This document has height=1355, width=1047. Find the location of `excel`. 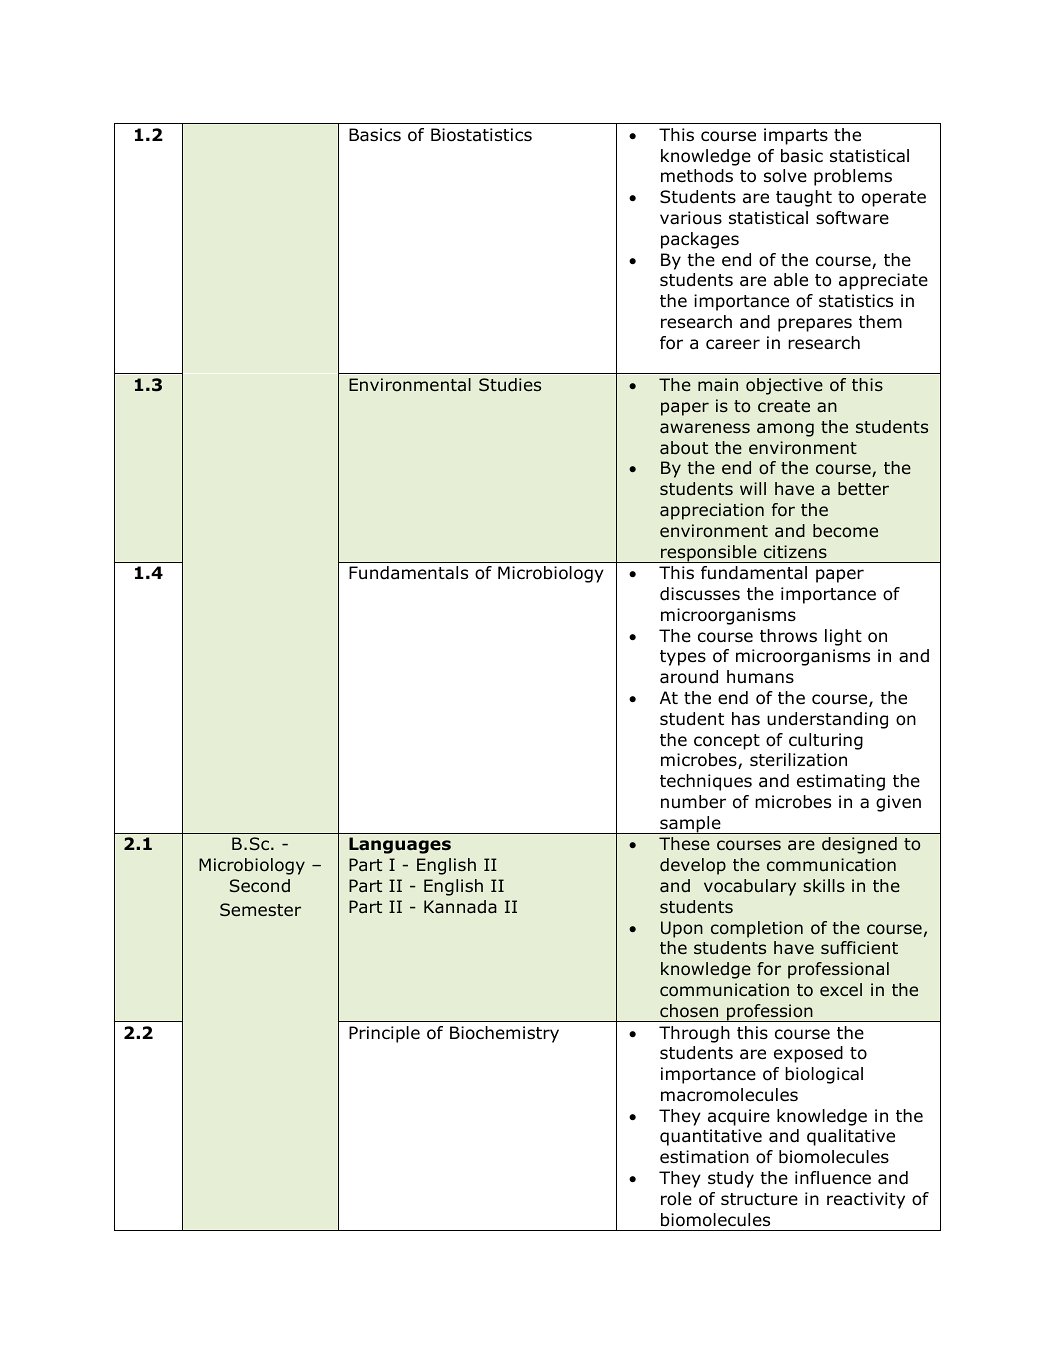

excel is located at coordinates (841, 989).
